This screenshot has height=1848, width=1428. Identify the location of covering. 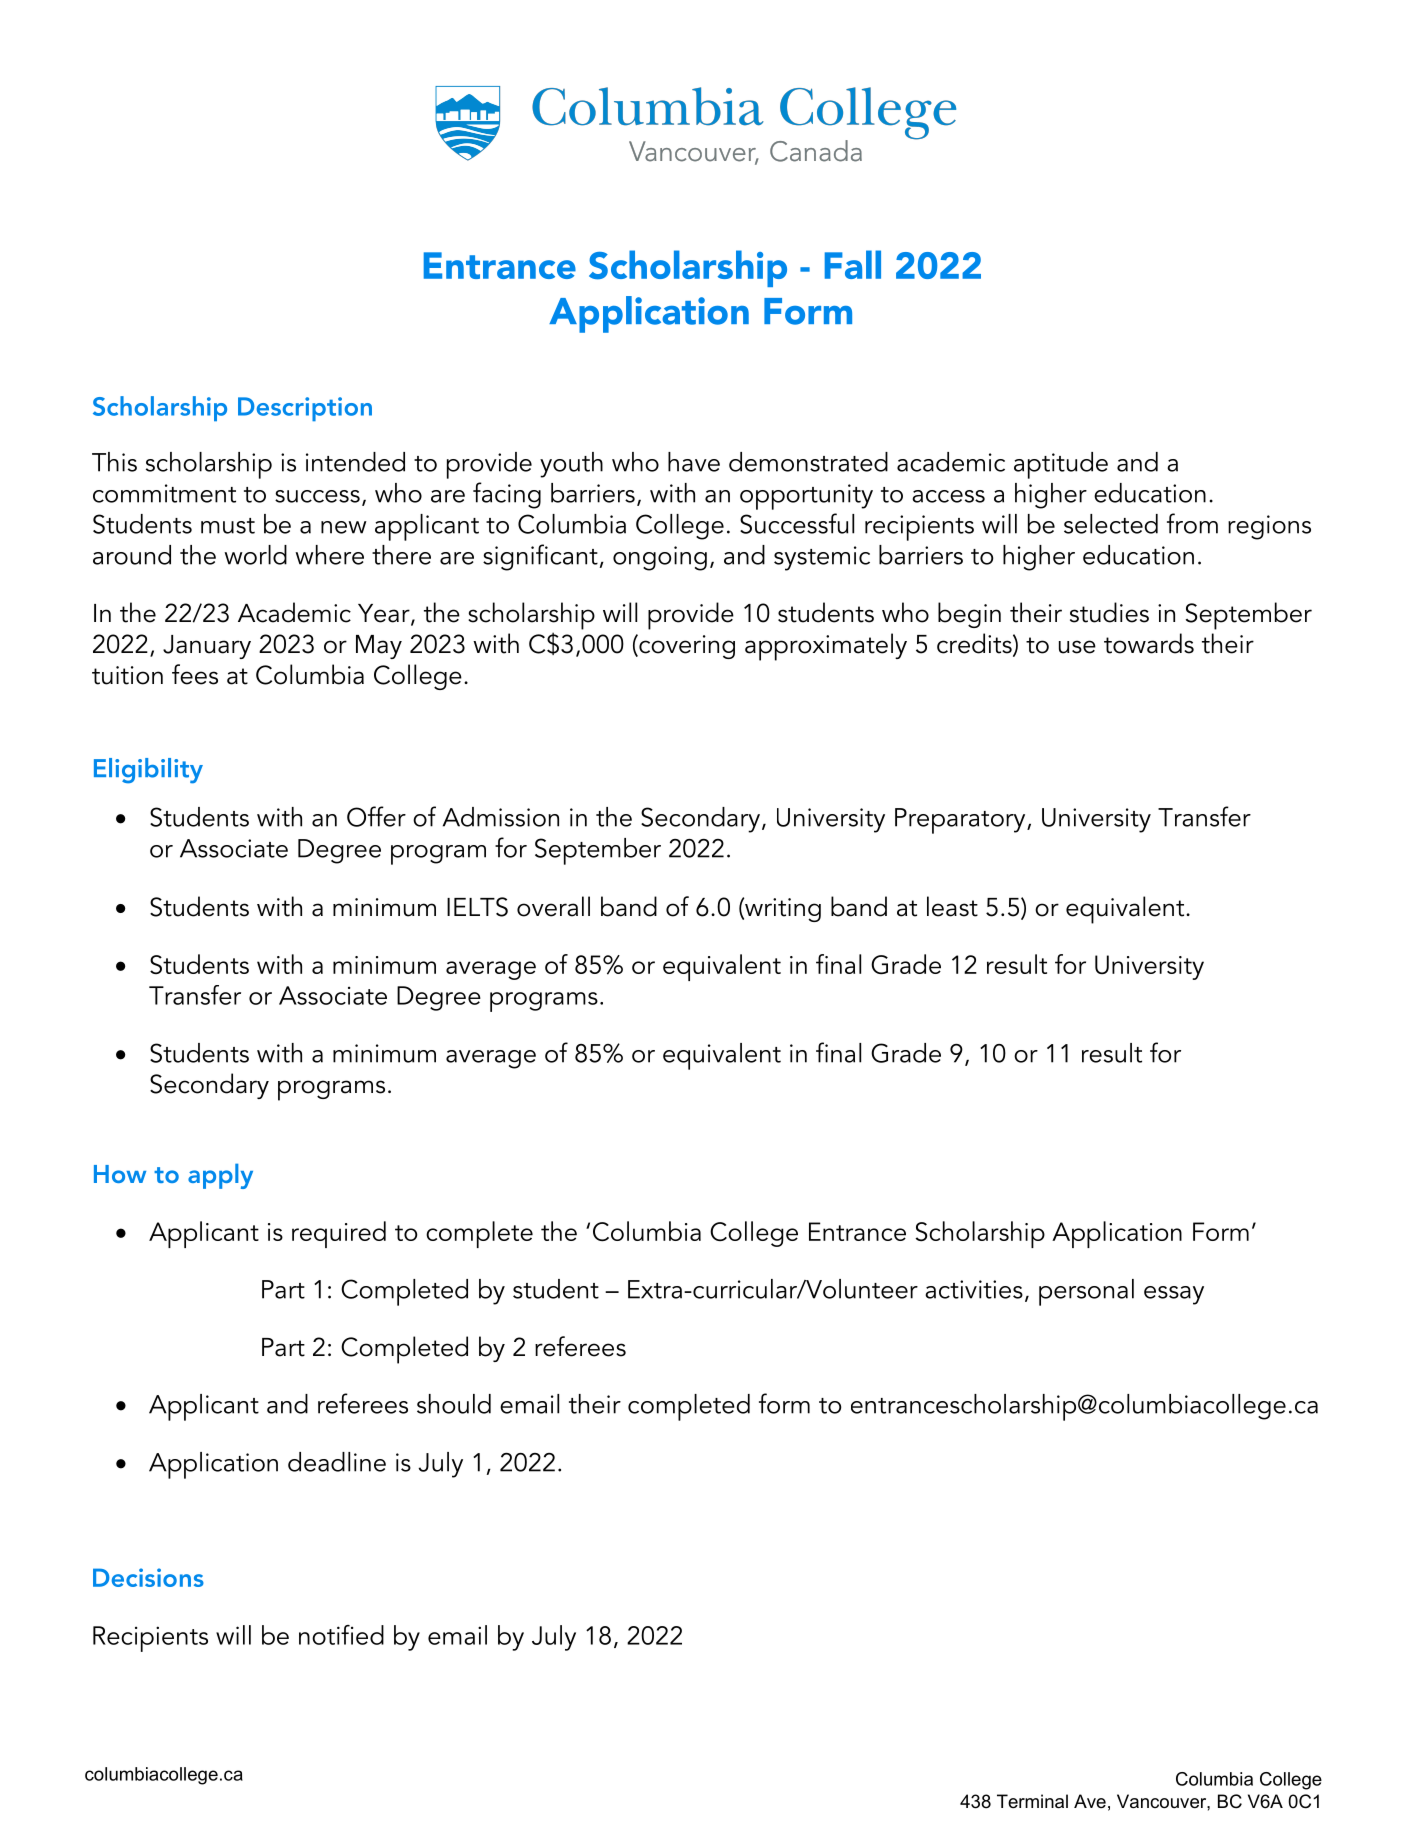
(686, 646).
